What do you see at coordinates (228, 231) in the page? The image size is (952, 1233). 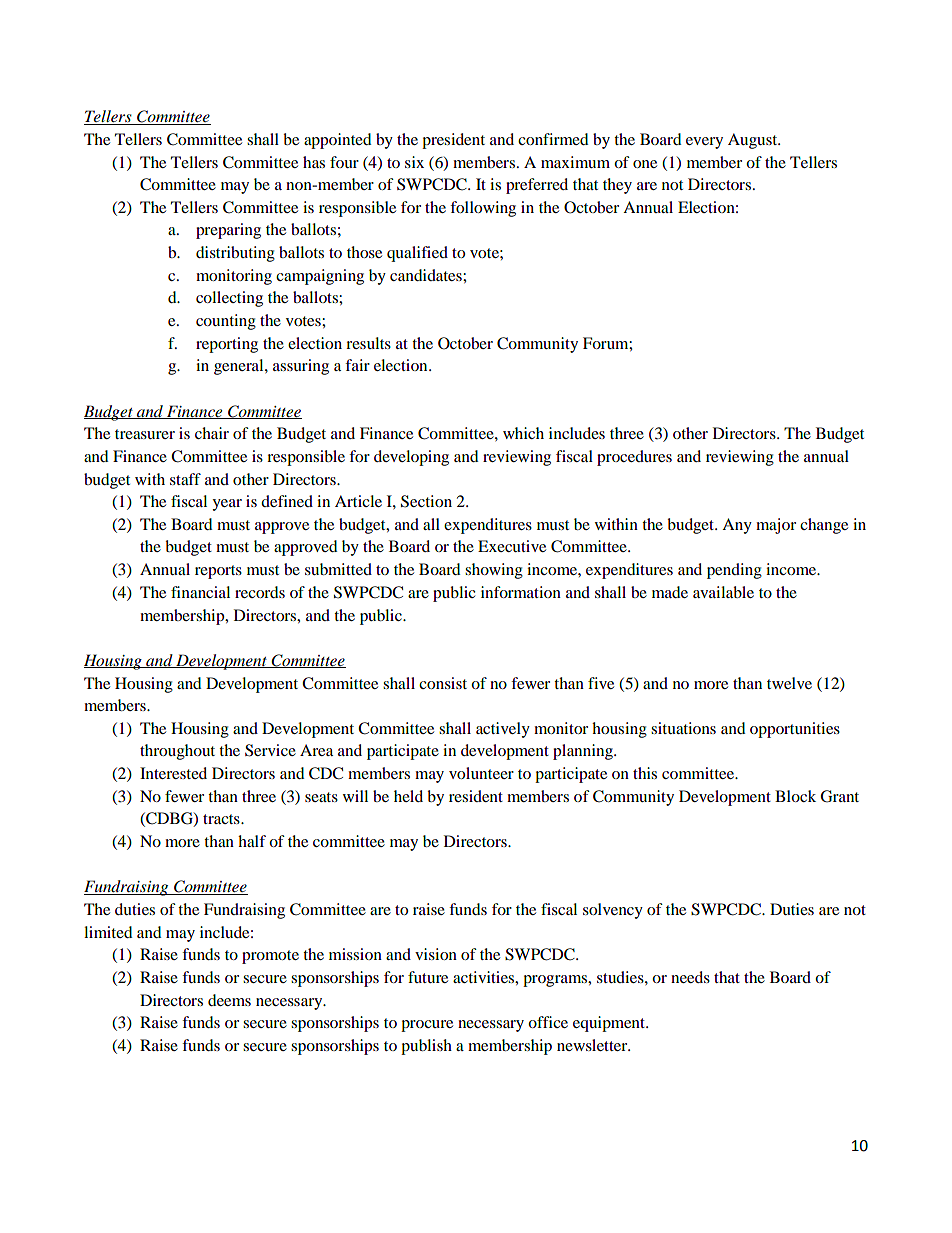 I see `preparing` at bounding box center [228, 231].
